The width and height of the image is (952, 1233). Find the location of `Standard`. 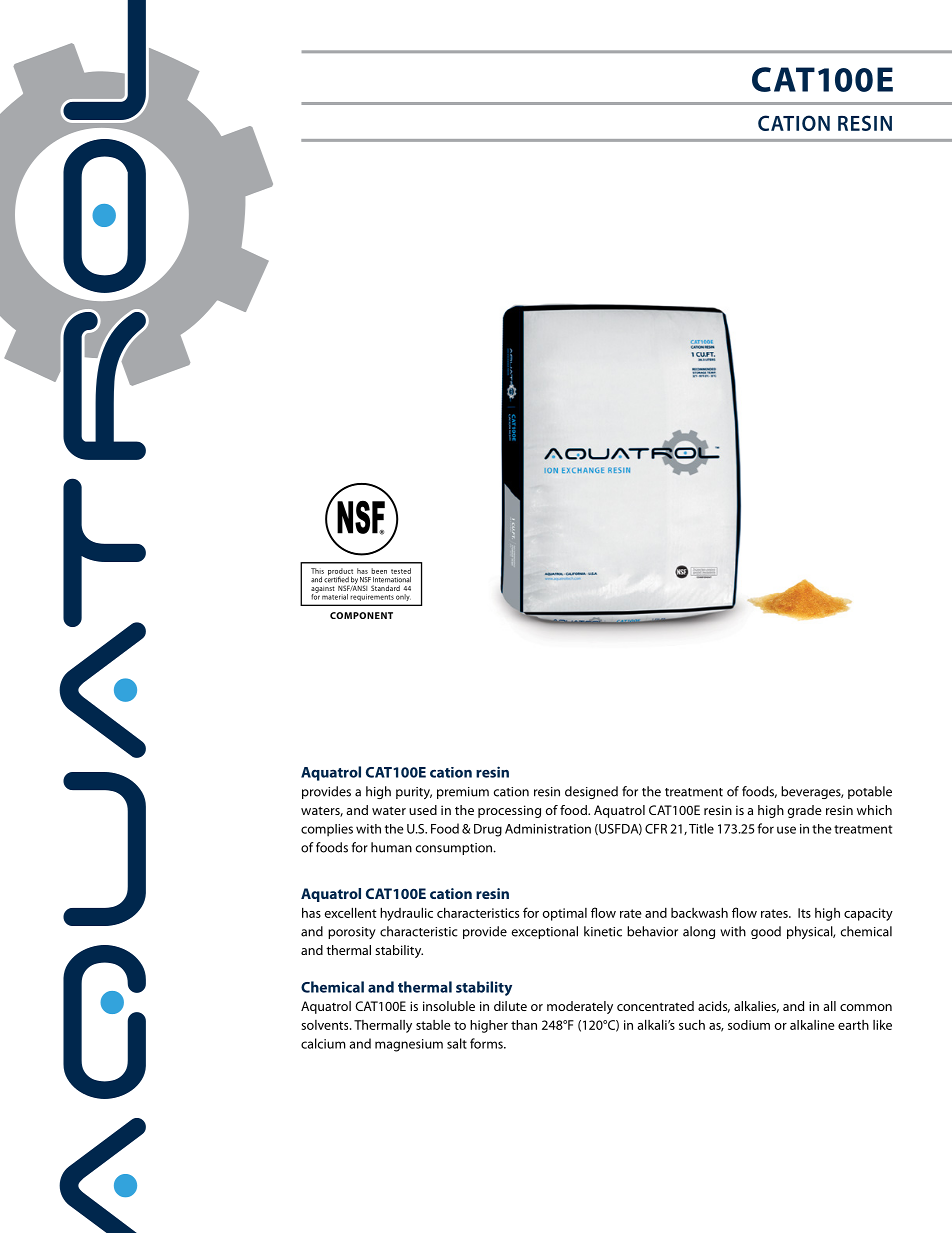

Standard is located at coordinates (385, 588).
